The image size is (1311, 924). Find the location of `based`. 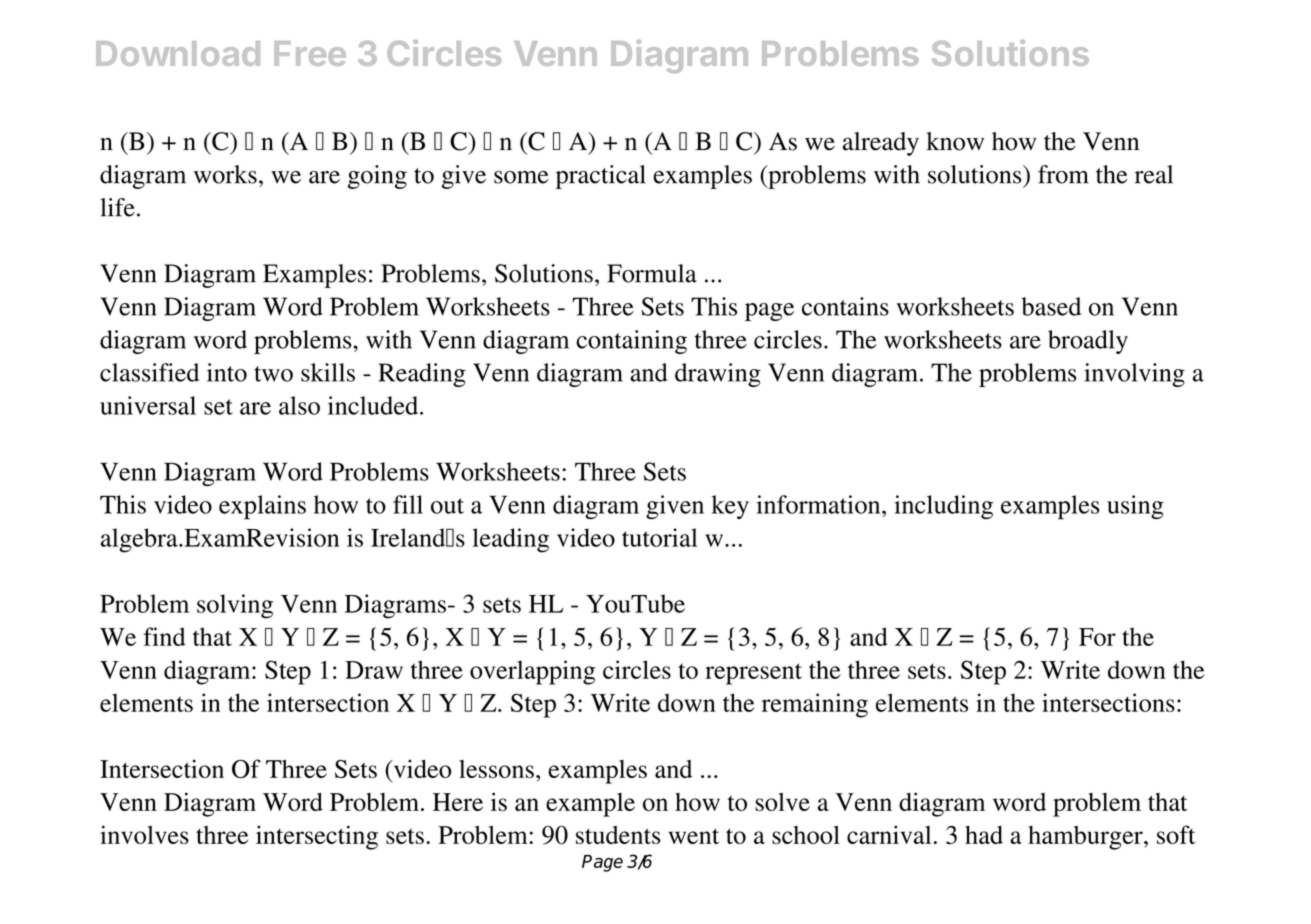

based is located at coordinates (1051, 306).
